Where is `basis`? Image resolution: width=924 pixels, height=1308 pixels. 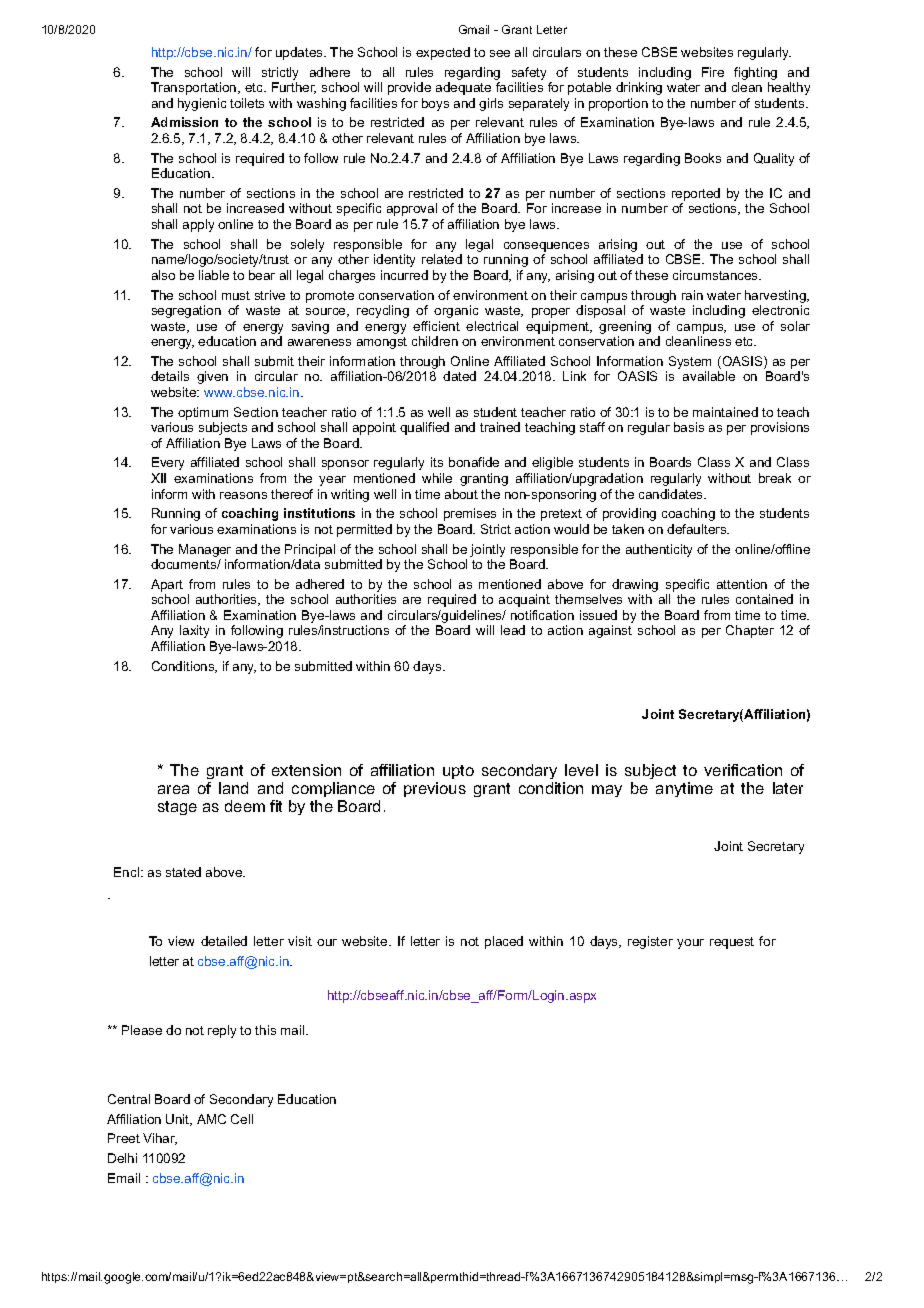 basis is located at coordinates (689, 427).
